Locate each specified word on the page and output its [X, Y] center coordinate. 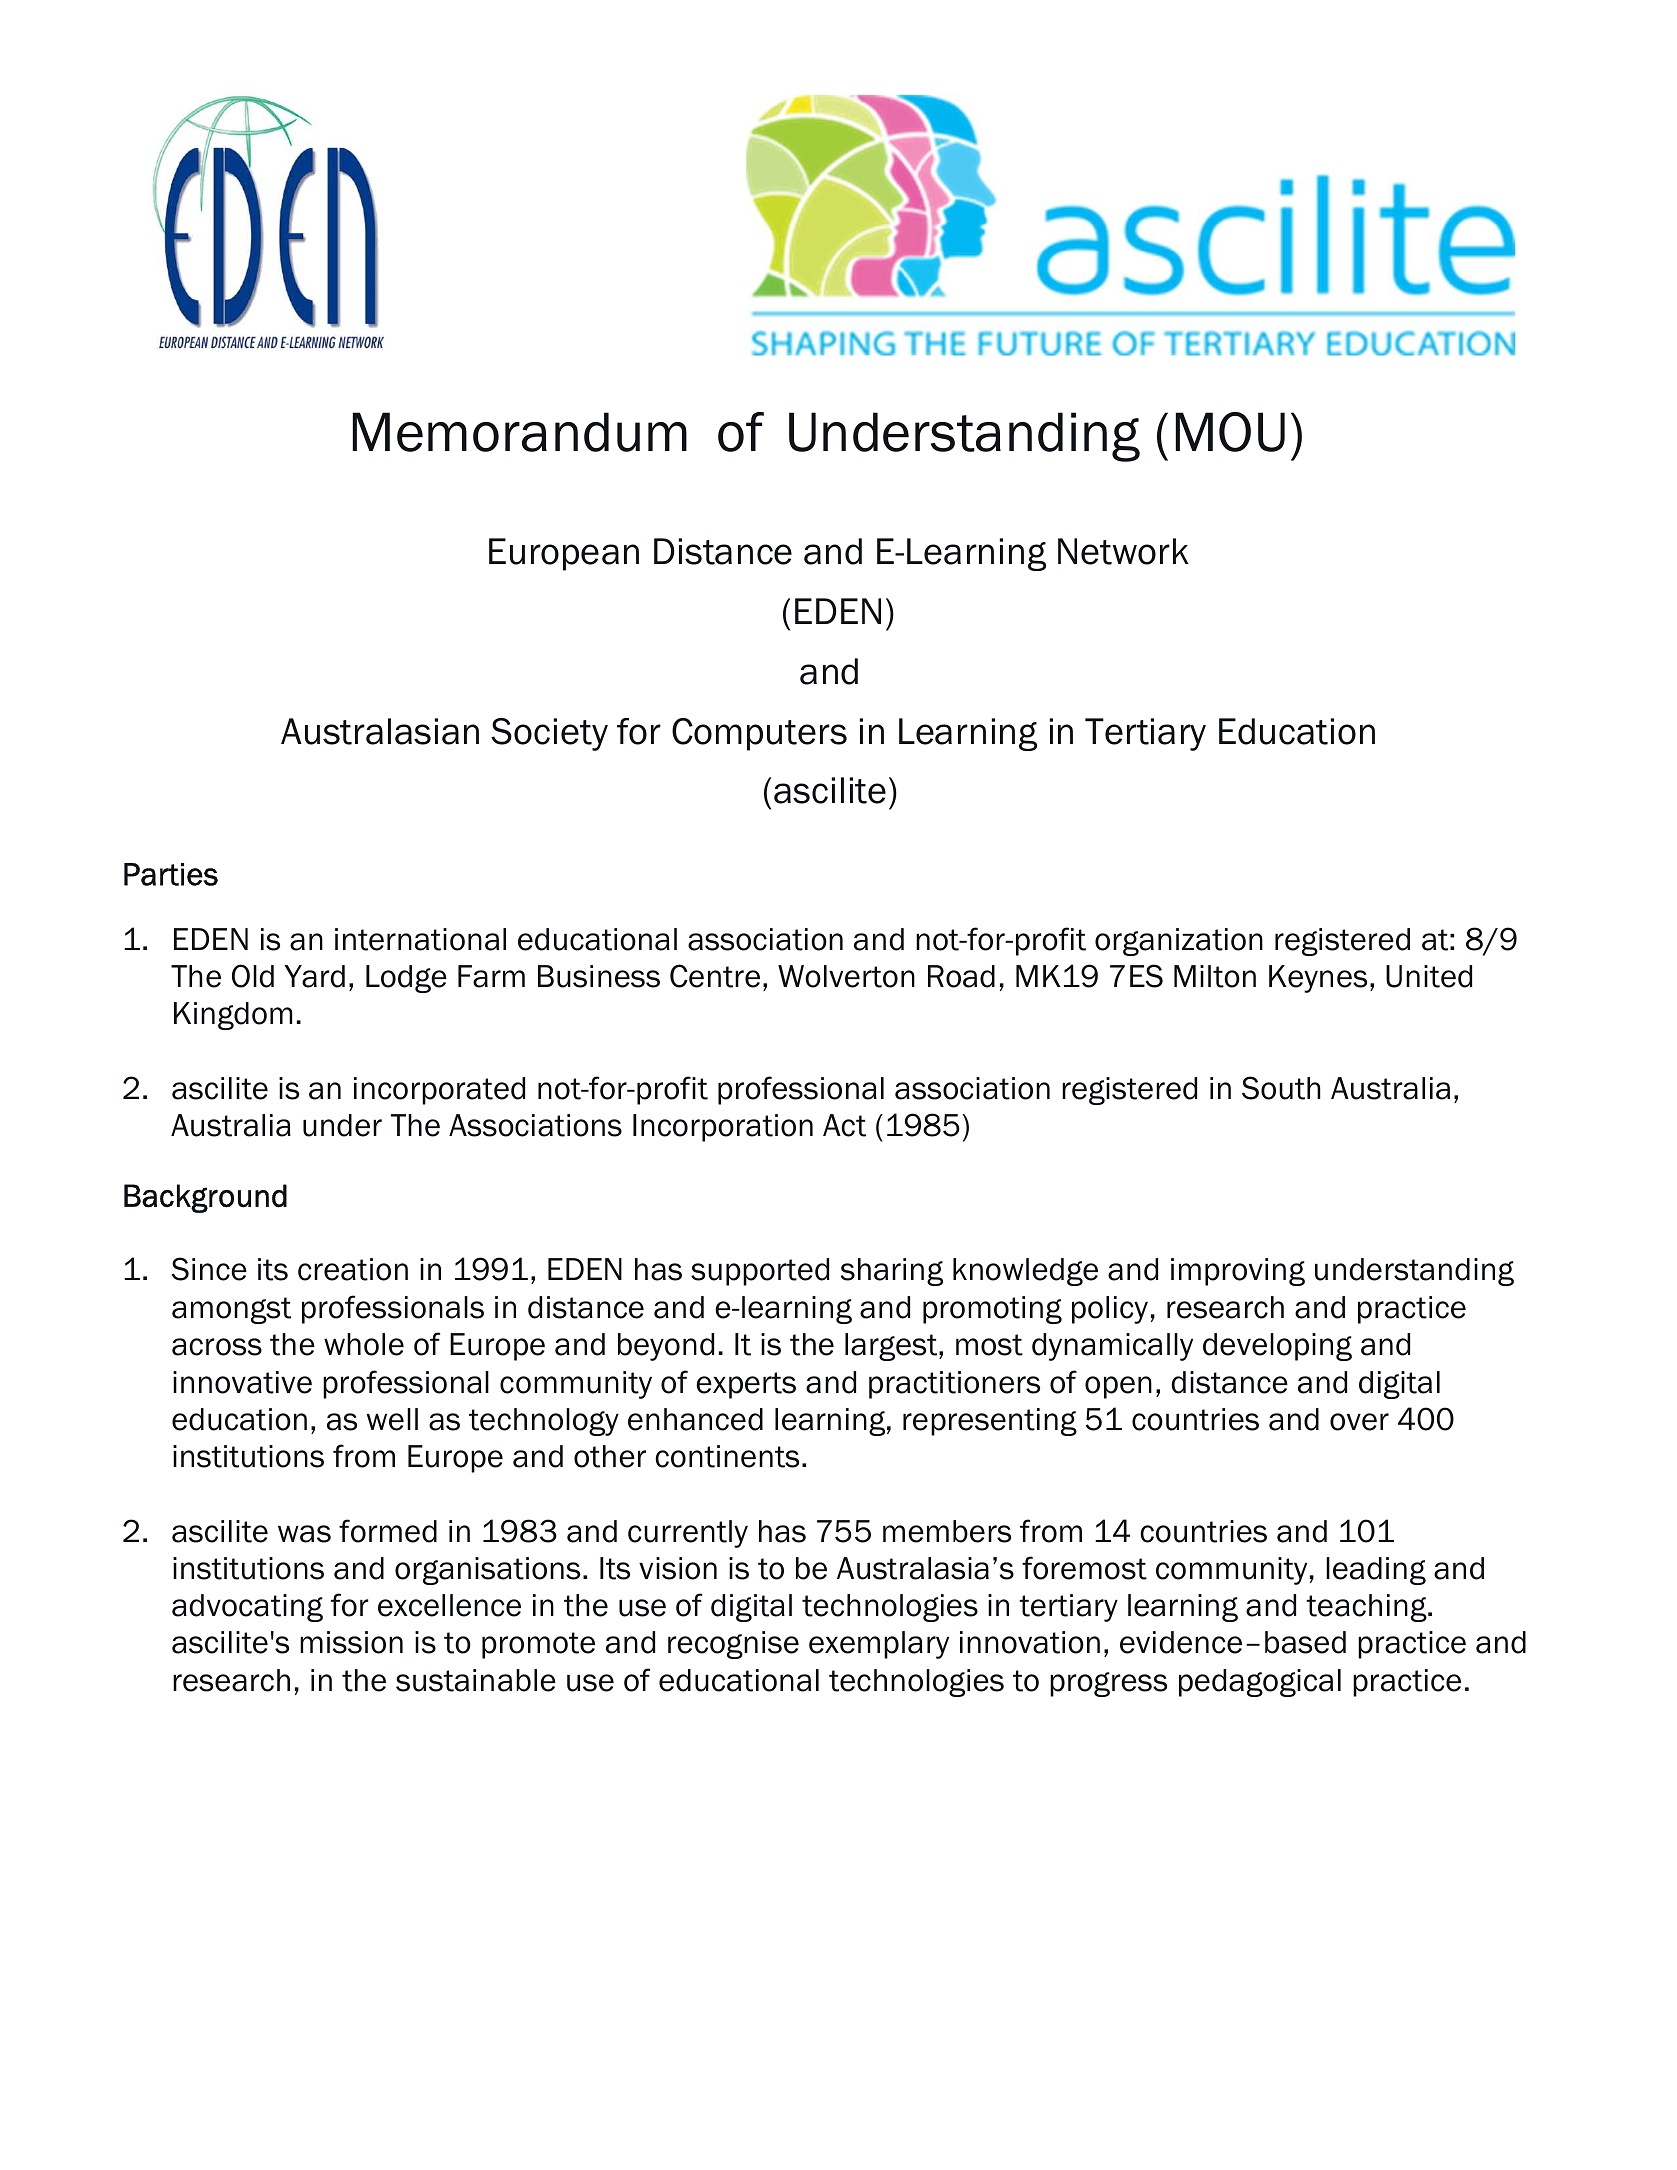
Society [549, 734]
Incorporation [723, 1128]
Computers [759, 734]
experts [746, 1385]
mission [351, 1642]
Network [1123, 551]
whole [364, 1344]
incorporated [439, 1091]
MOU [1230, 432]
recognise [733, 1645]
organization [1179, 942]
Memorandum [520, 432]
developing [1277, 1347]
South [1281, 1088]
